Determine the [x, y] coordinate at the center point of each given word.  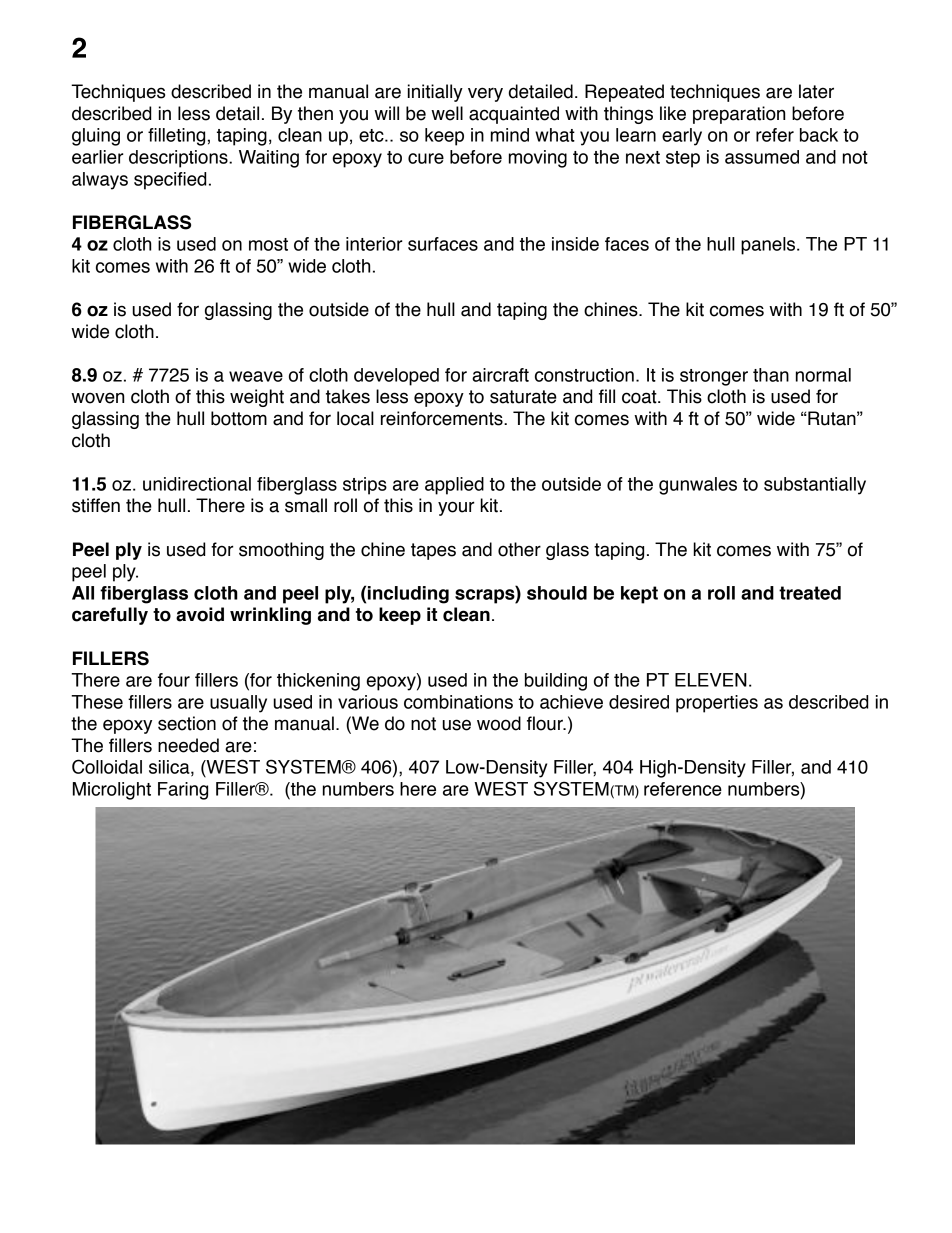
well [447, 113]
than [771, 375]
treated [810, 593]
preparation [739, 115]
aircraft [500, 375]
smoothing [281, 551]
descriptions [179, 159]
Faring [183, 791]
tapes [433, 551]
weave [256, 376]
